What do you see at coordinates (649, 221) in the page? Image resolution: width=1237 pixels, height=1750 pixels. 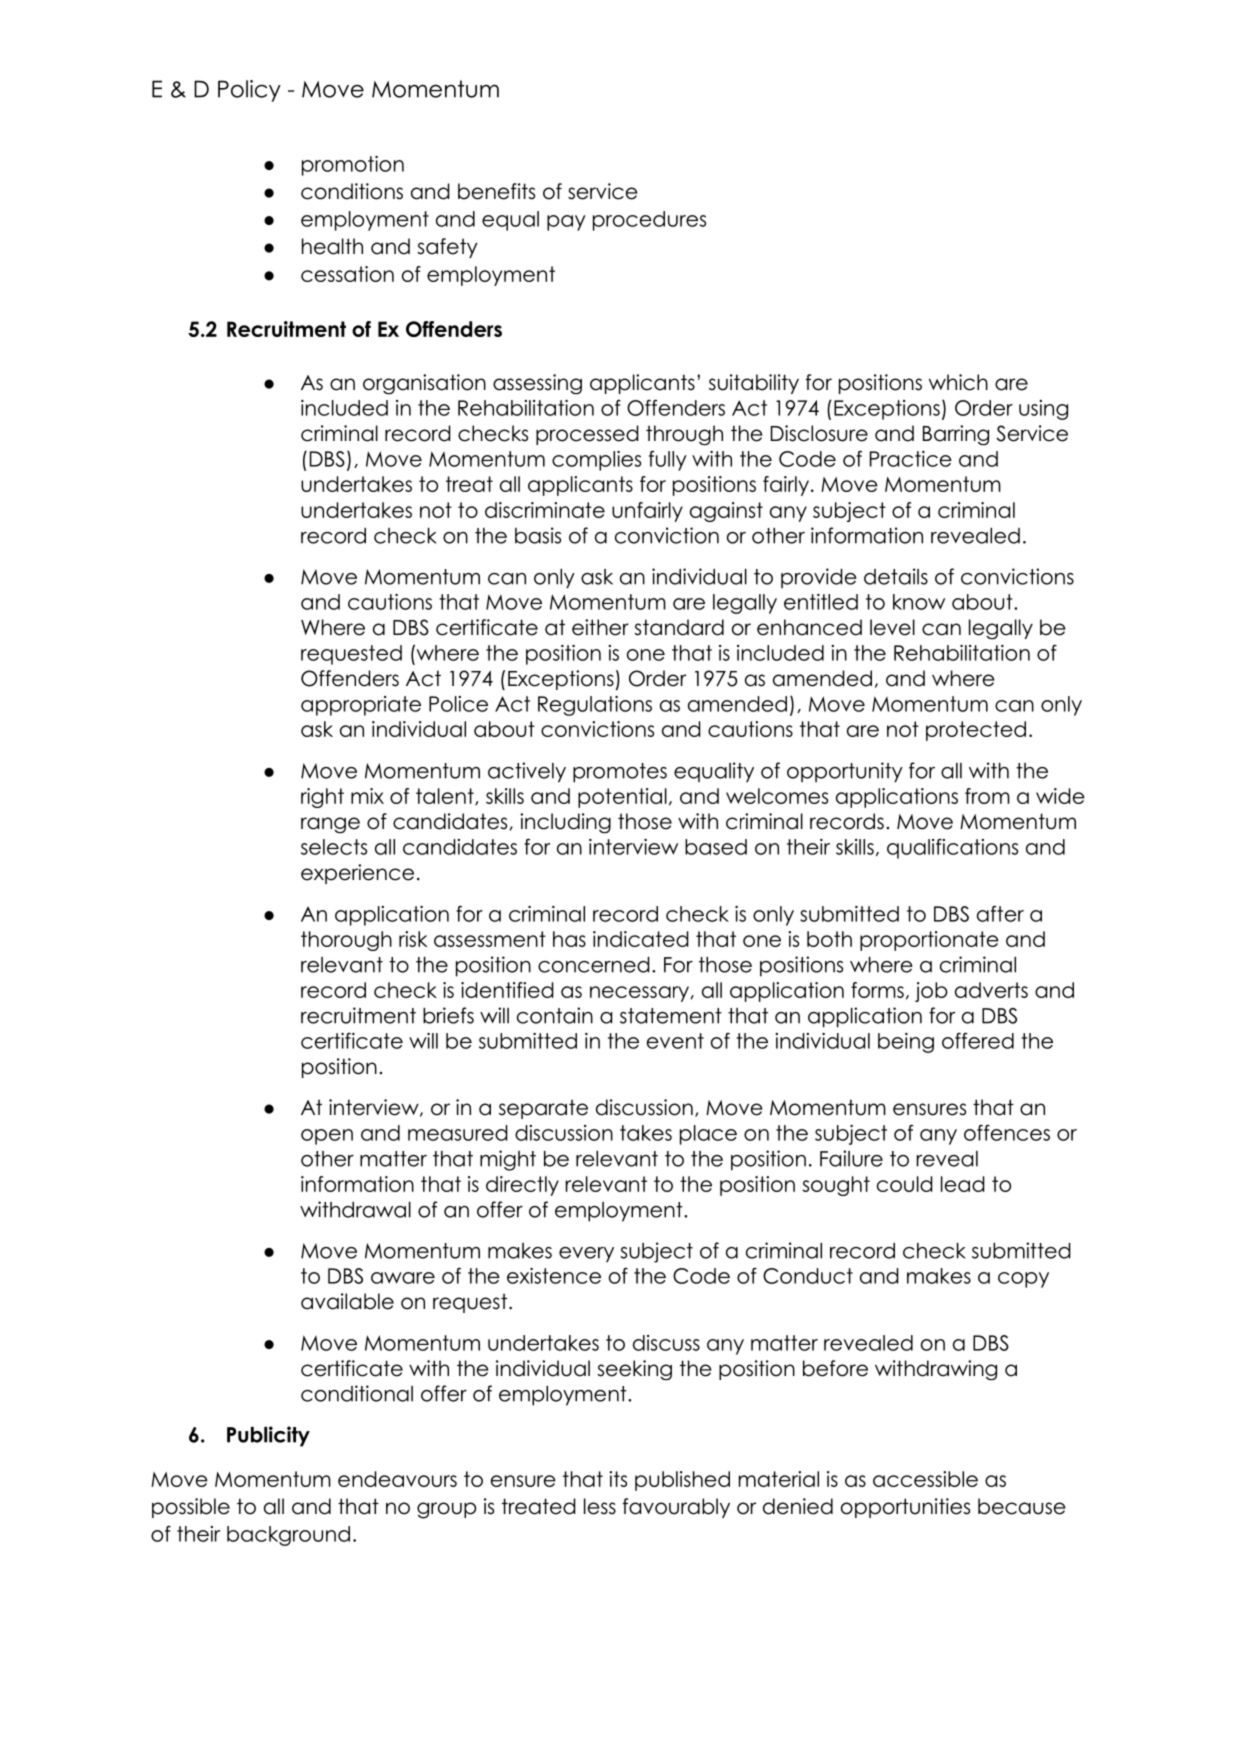 I see `procedures` at bounding box center [649, 221].
